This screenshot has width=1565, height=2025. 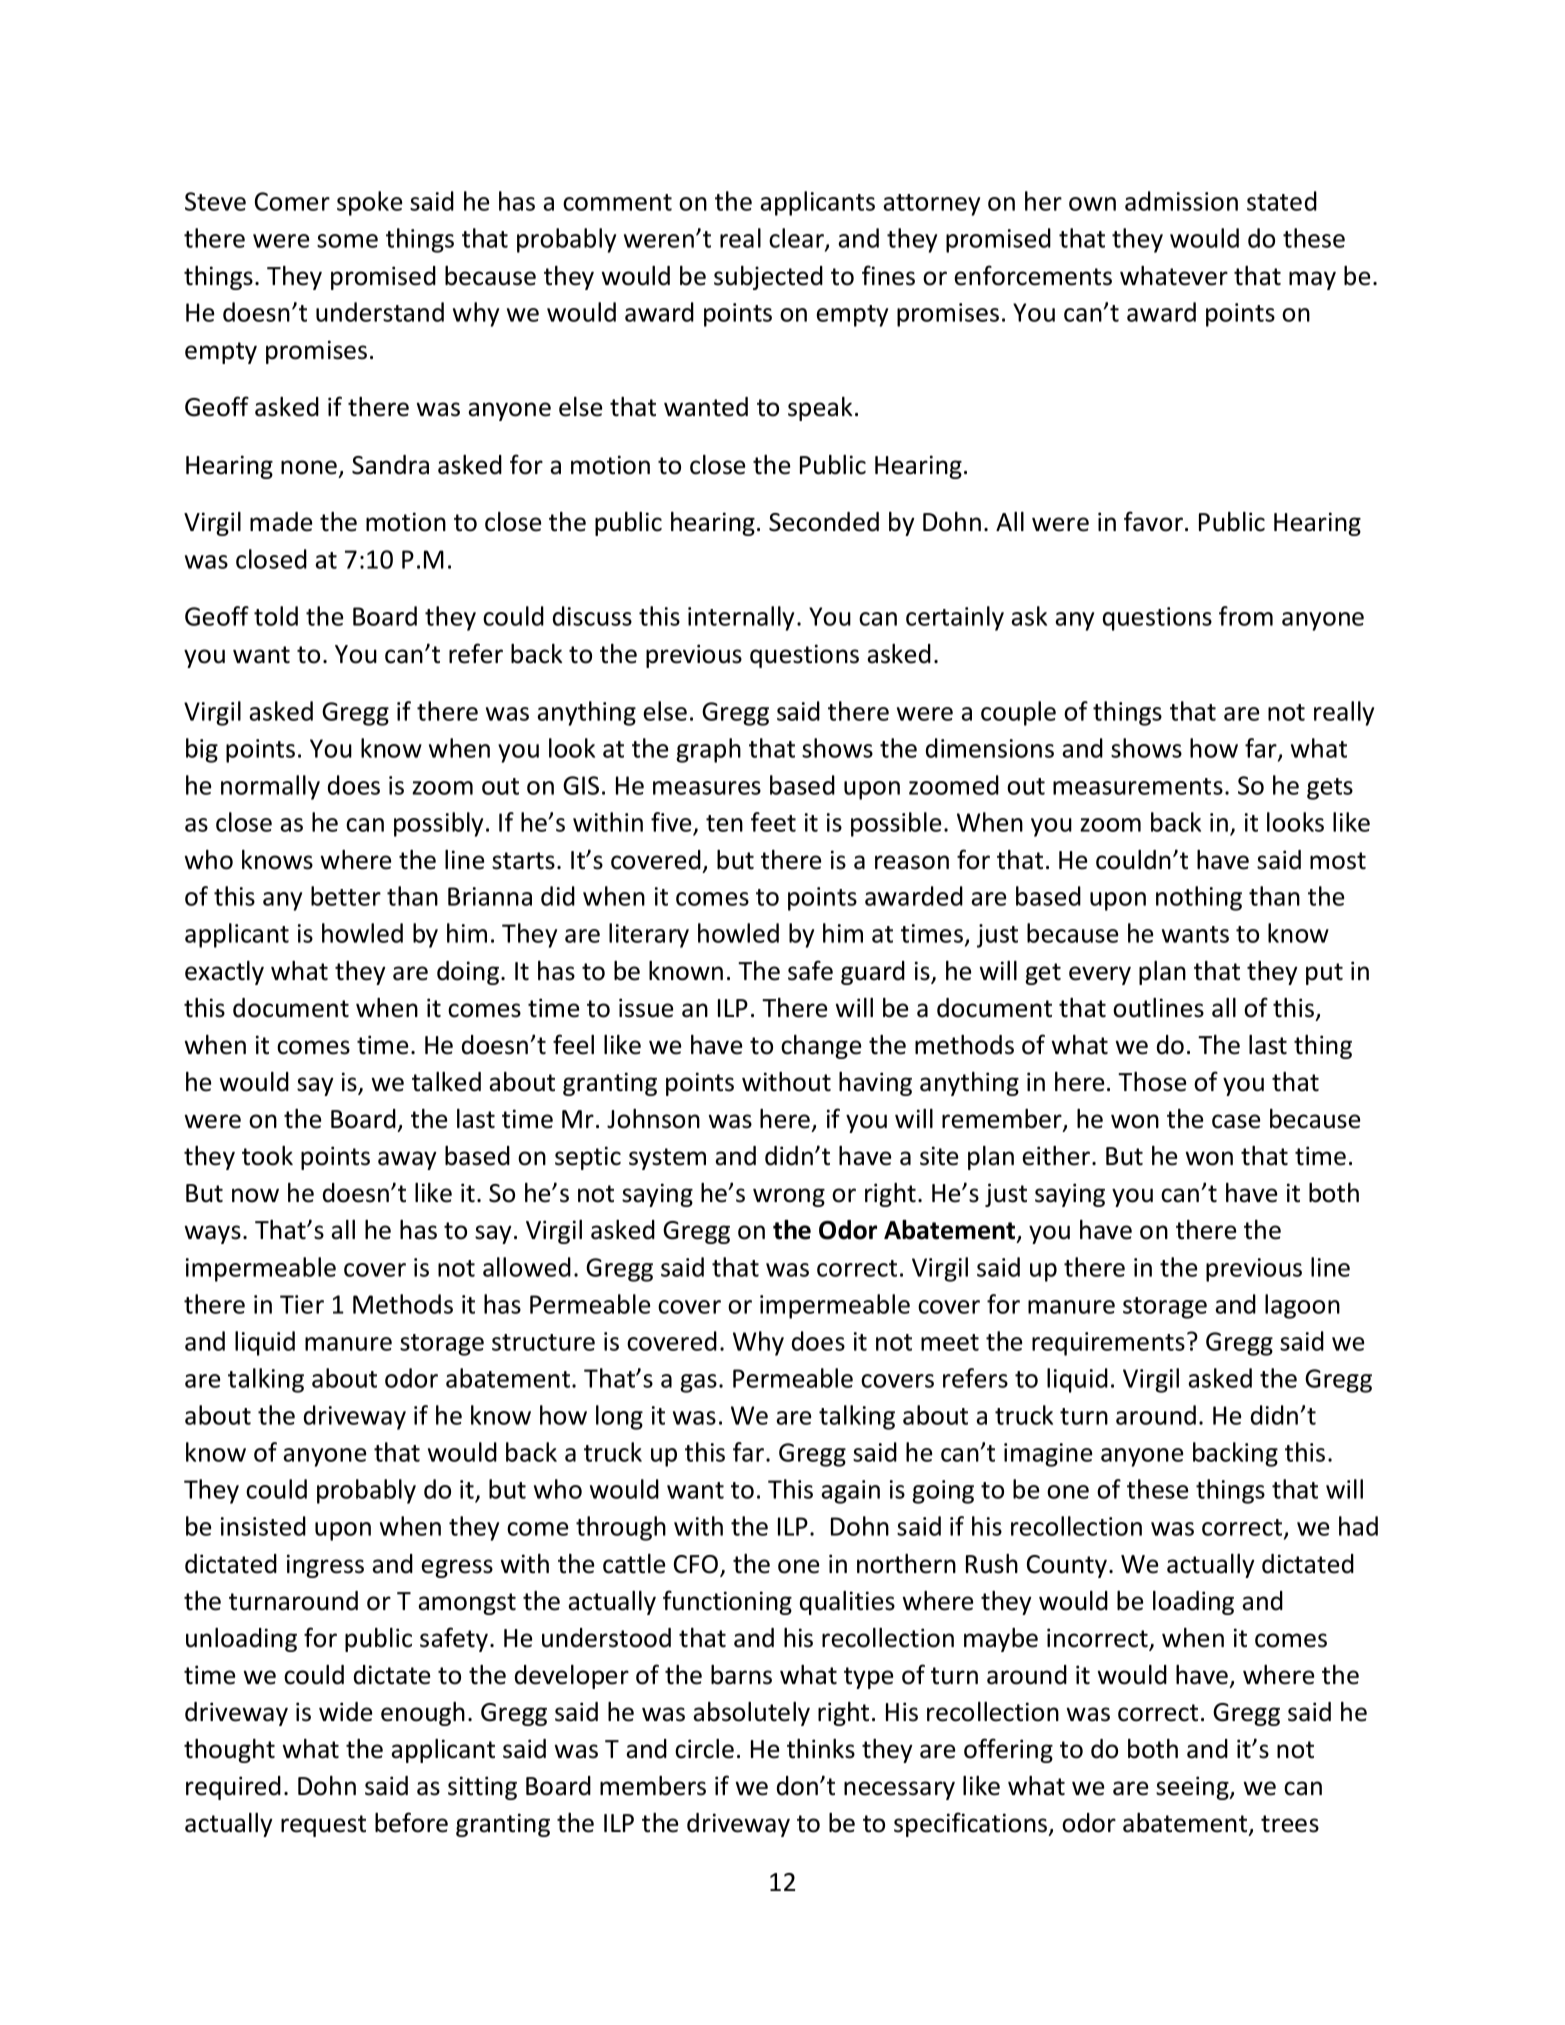 I want to click on some, so click(x=347, y=241).
